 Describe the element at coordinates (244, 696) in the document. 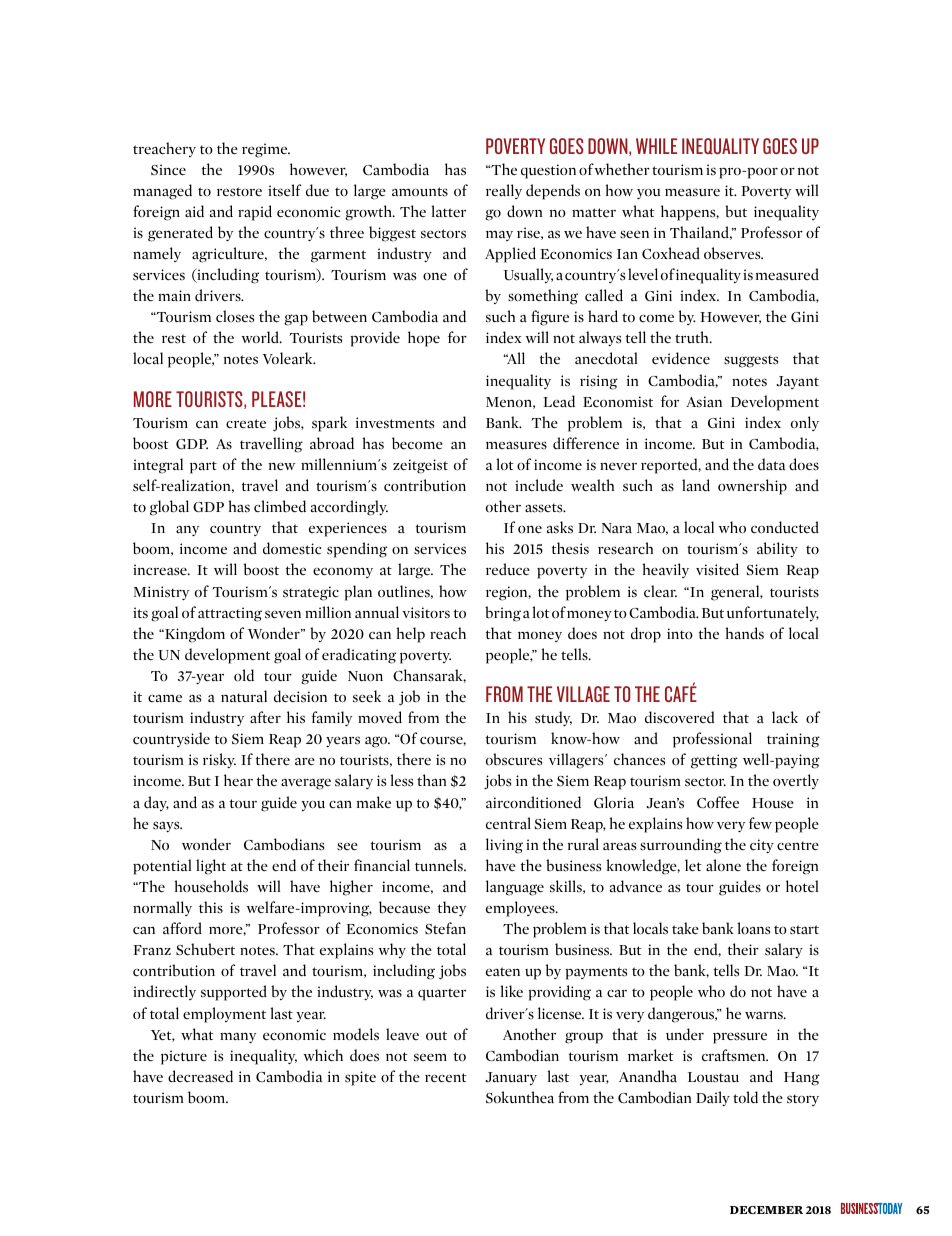

I see `natural` at that location.
